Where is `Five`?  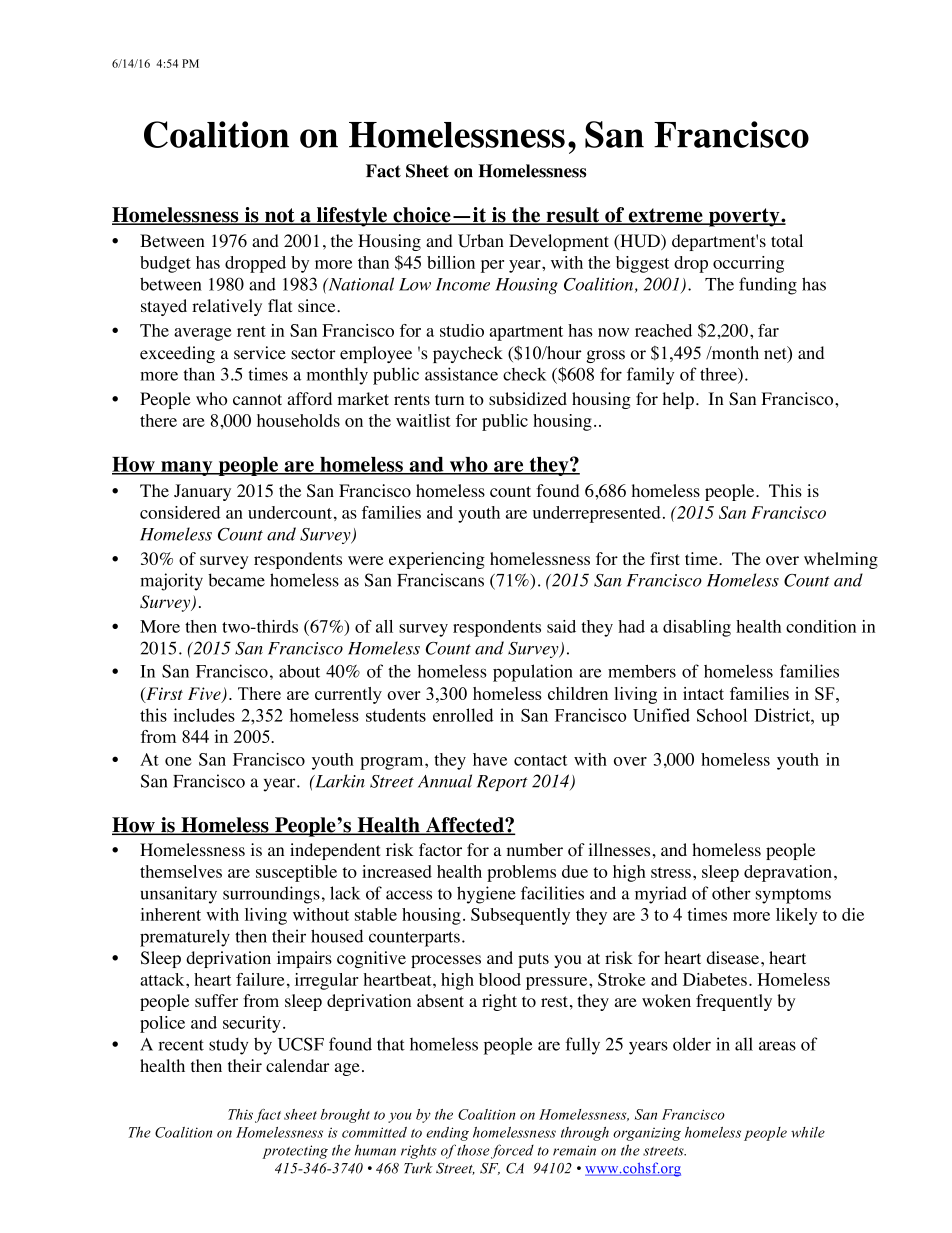 Five is located at coordinates (205, 694).
